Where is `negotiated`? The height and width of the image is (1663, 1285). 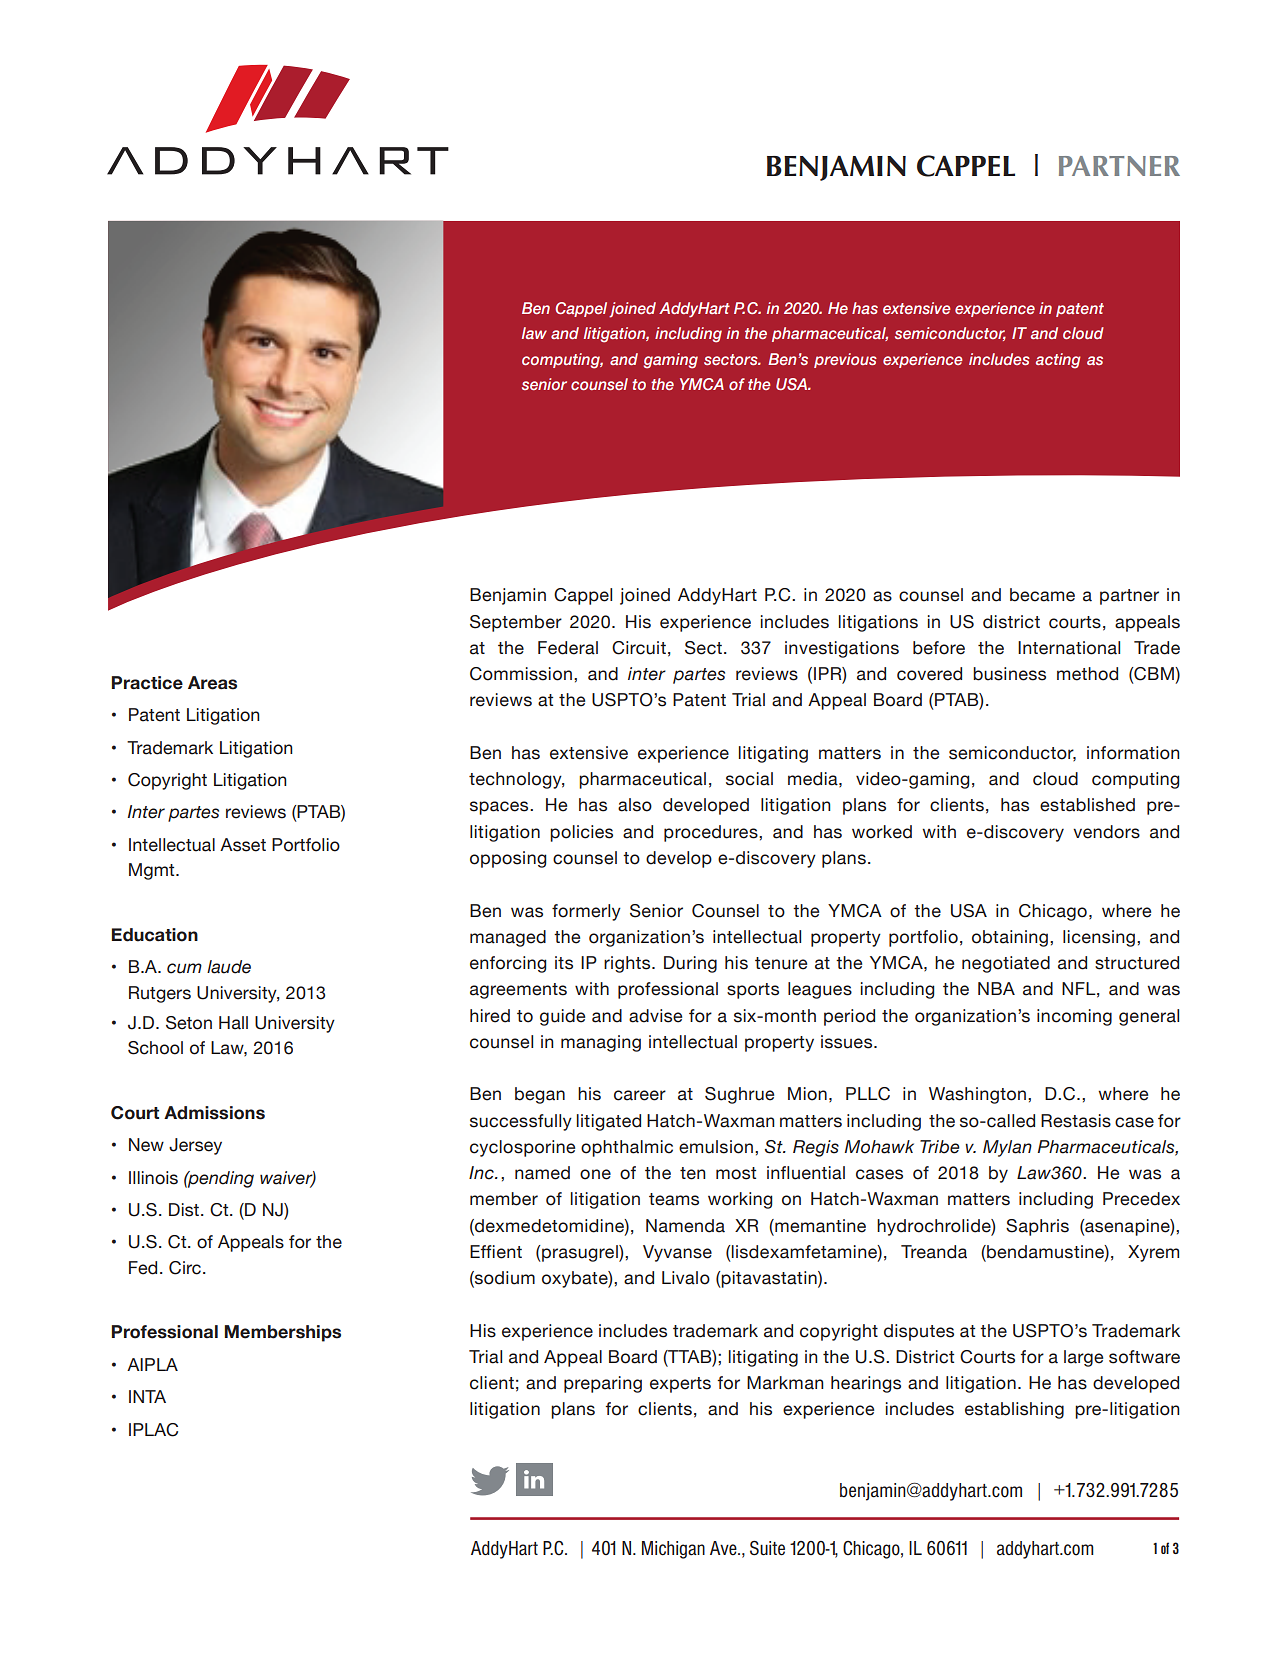
negotiated is located at coordinates (1006, 964).
